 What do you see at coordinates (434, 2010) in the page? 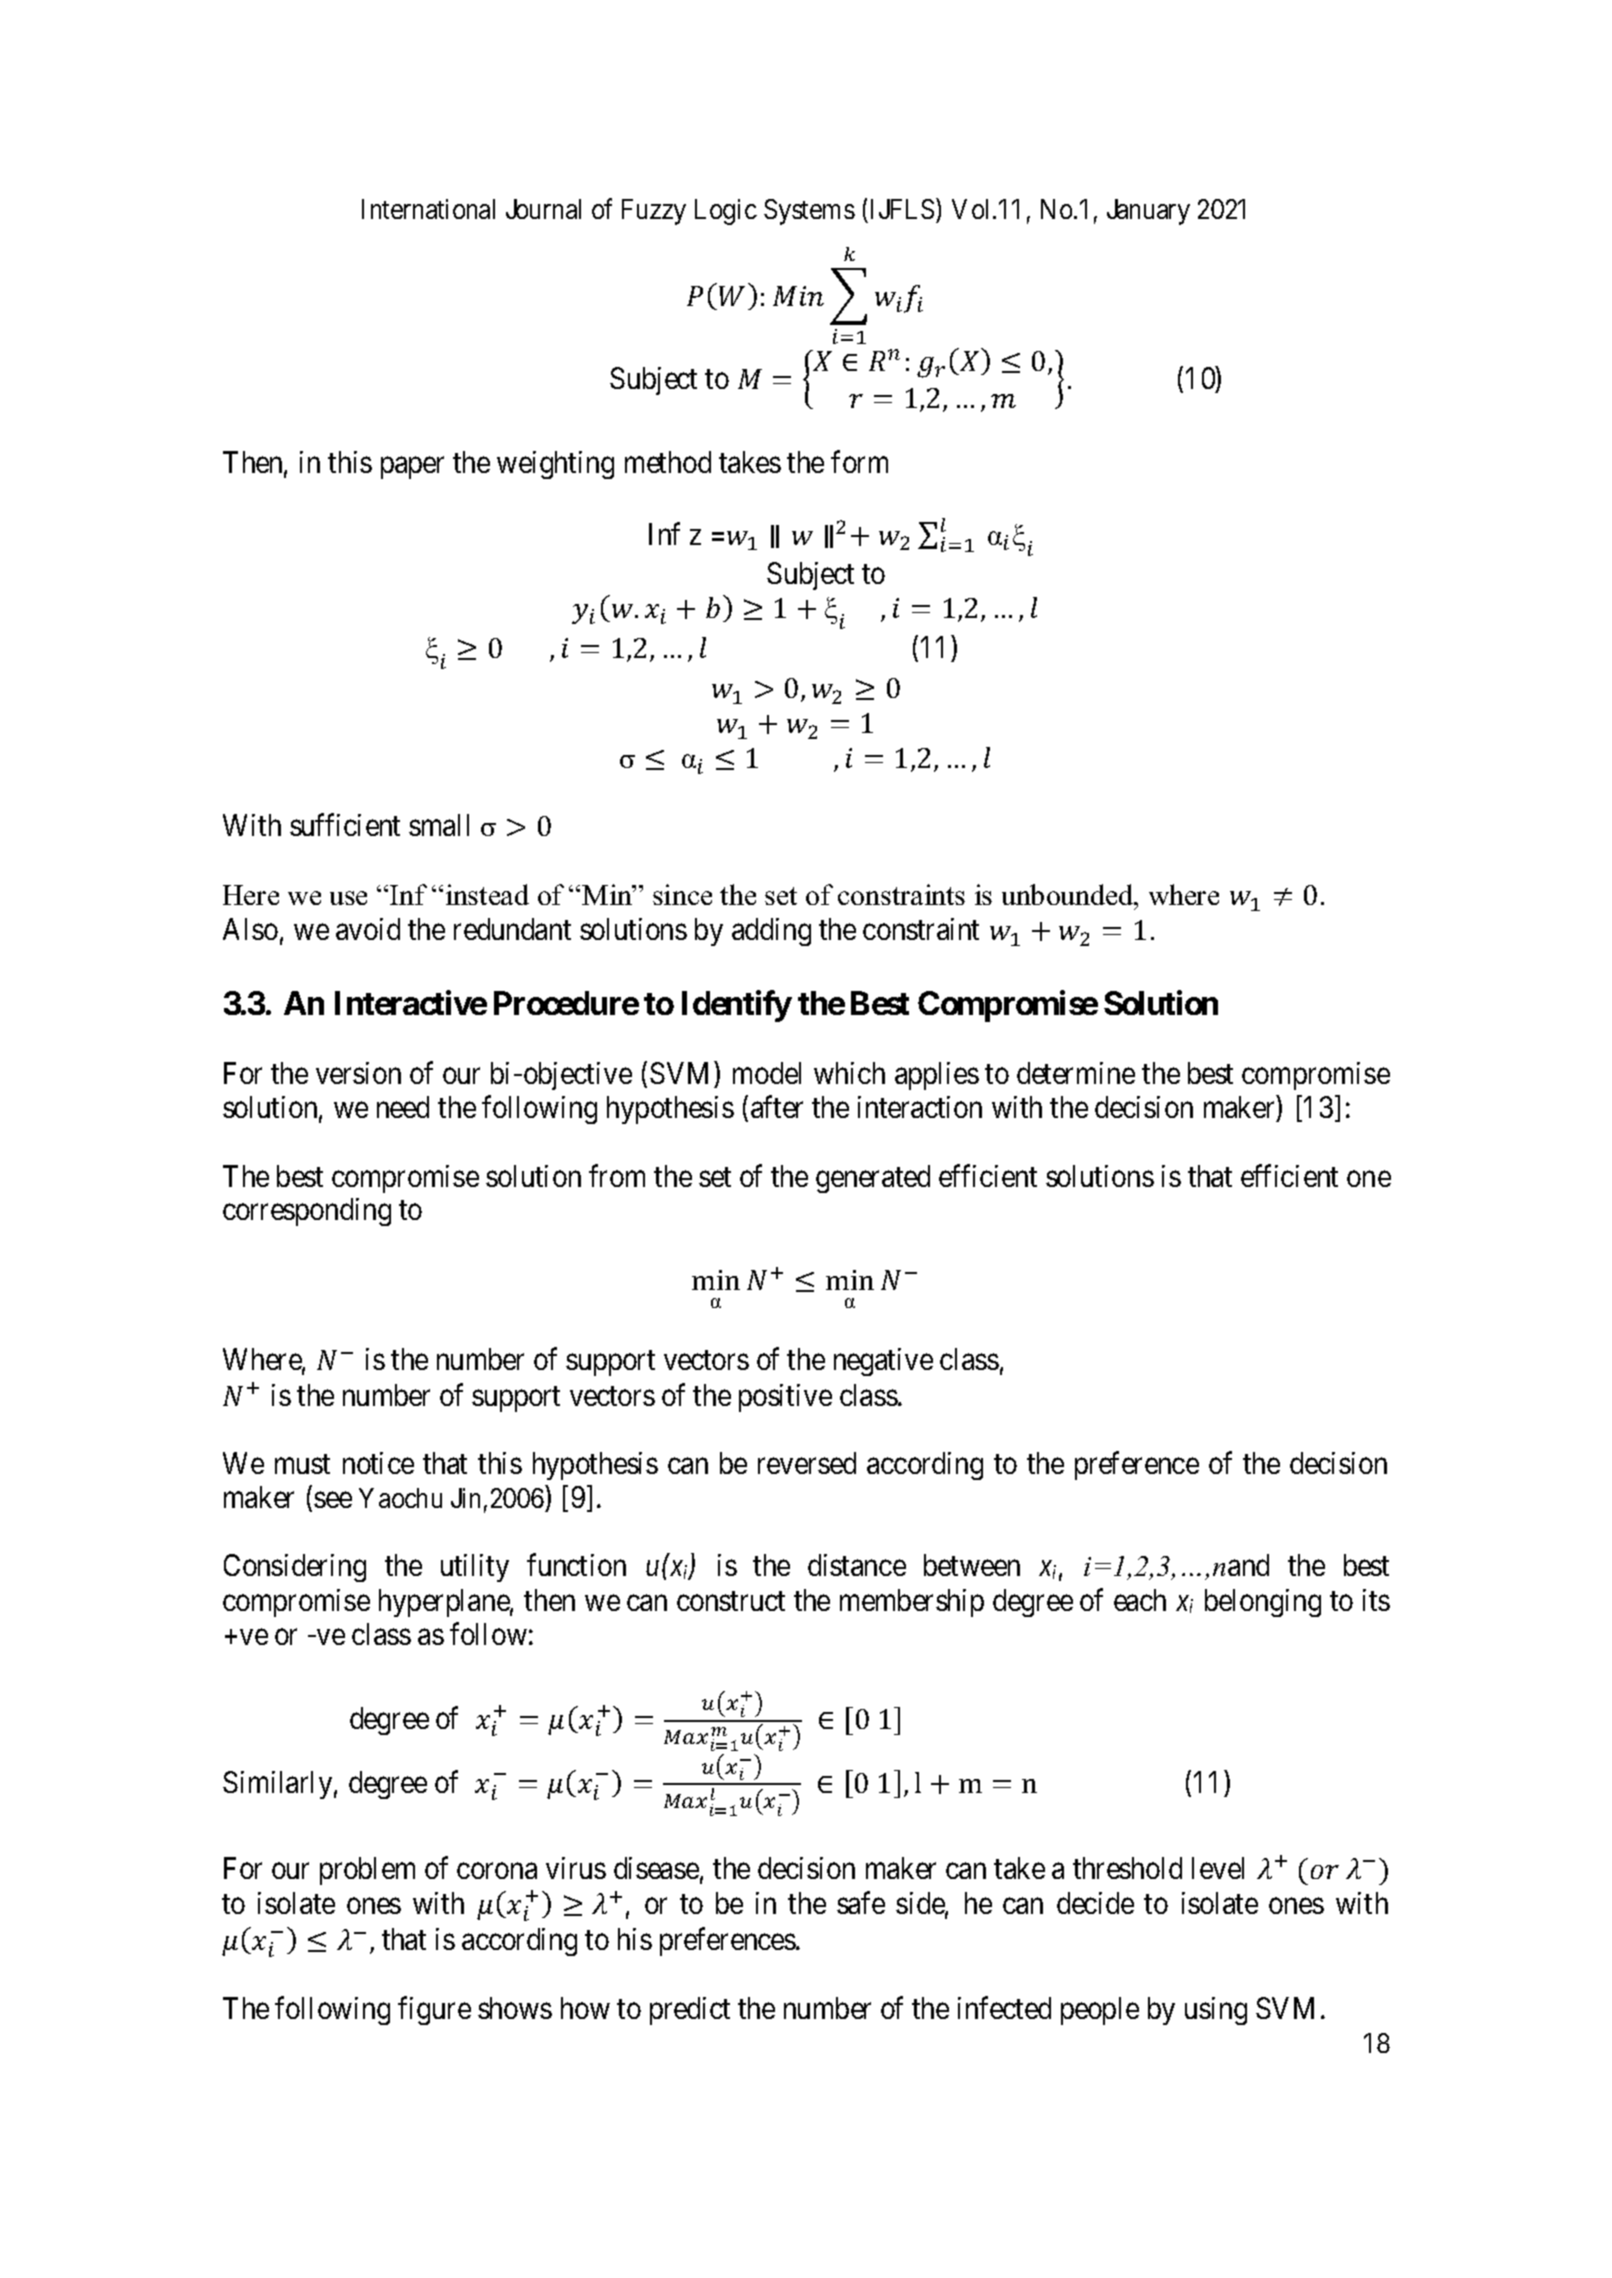
I see `figure` at bounding box center [434, 2010].
